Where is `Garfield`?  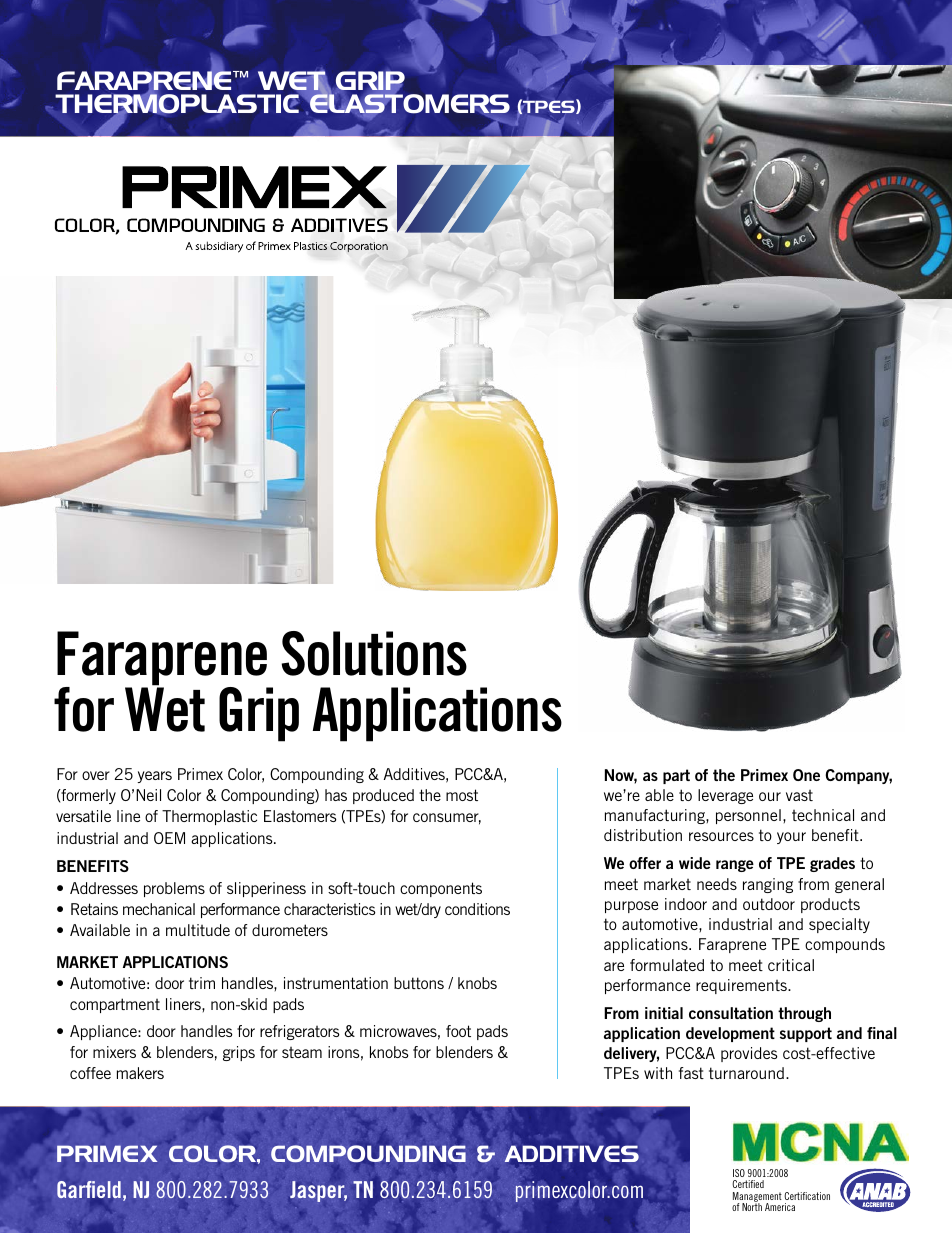
Garfield is located at coordinates (89, 1189).
